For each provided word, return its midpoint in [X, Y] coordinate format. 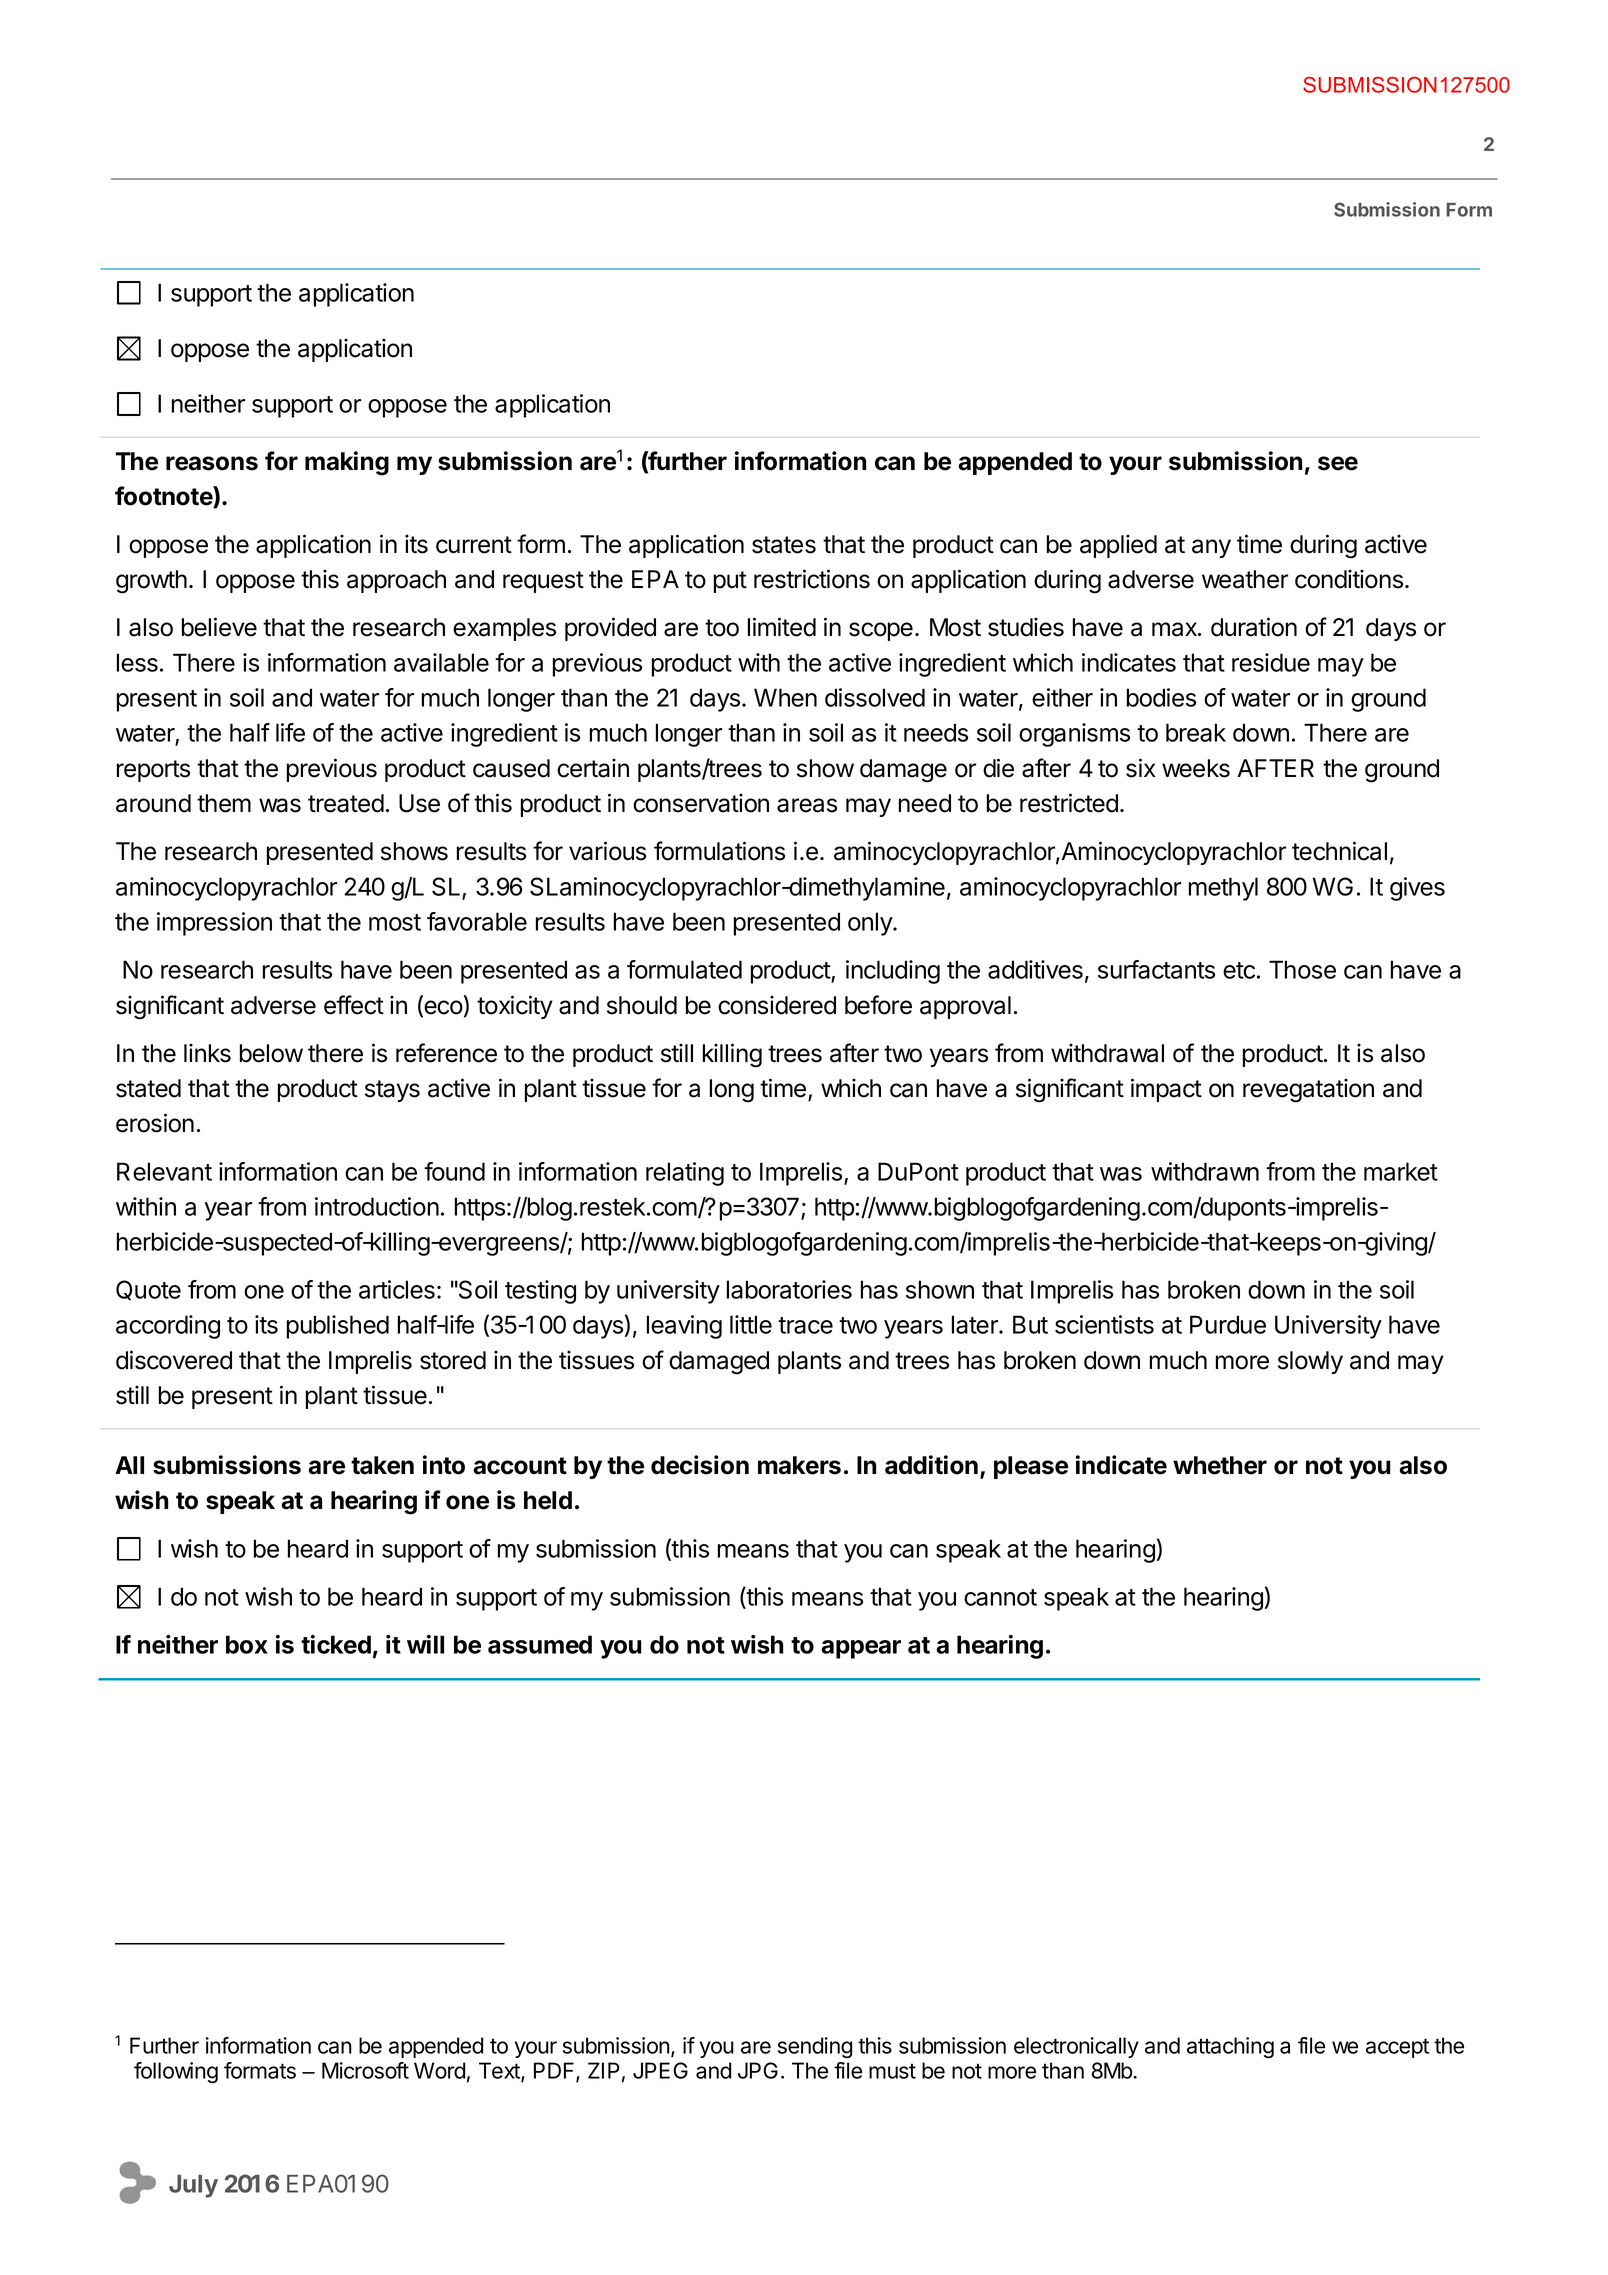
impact [1166, 1090]
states [784, 545]
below [271, 1053]
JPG [758, 2070]
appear [861, 1649]
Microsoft [365, 2070]
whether [1220, 1465]
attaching [1230, 2047]
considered [777, 1005]
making [347, 463]
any [1211, 548]
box [247, 1644]
